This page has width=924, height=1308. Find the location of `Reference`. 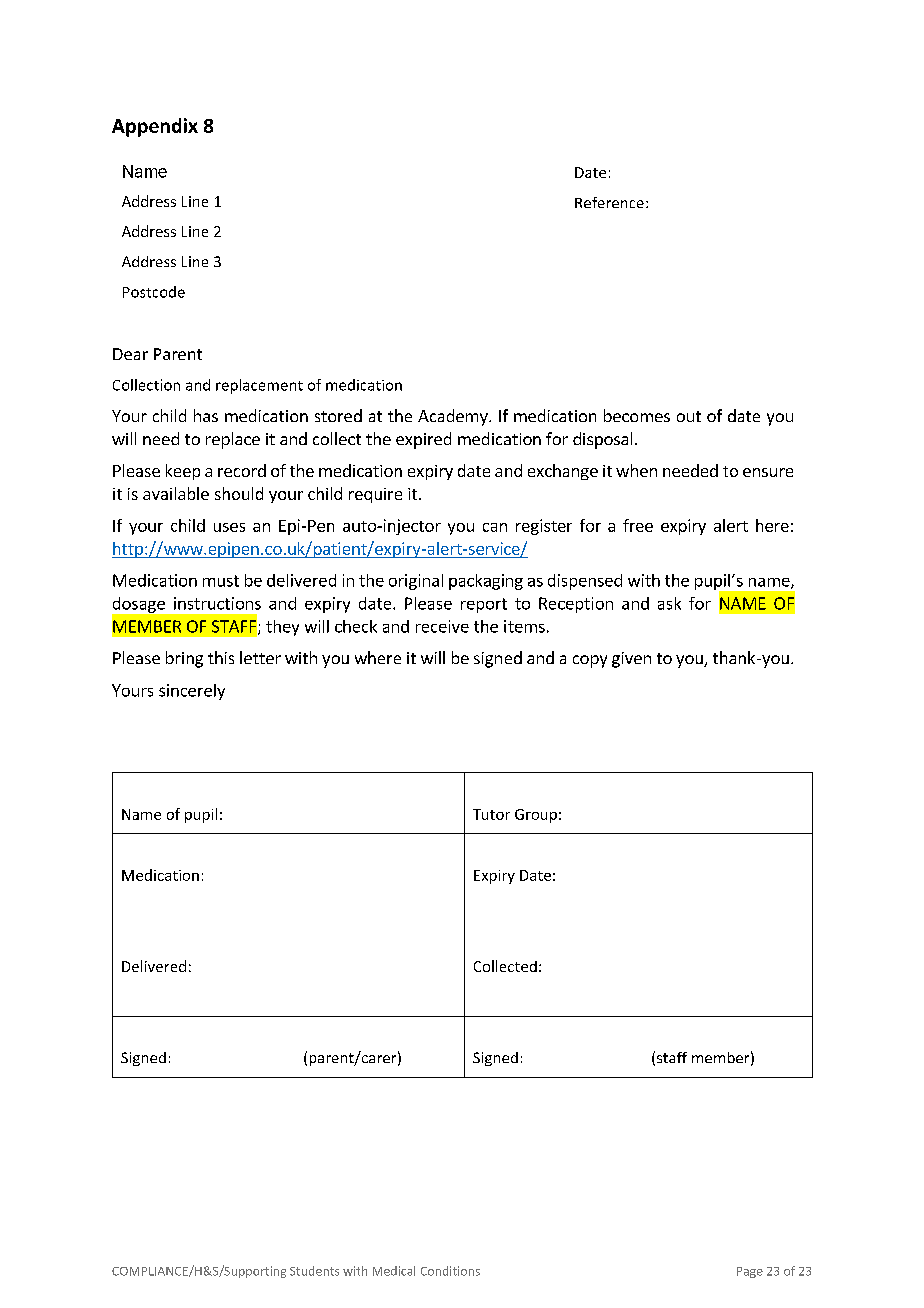

Reference is located at coordinates (609, 202).
